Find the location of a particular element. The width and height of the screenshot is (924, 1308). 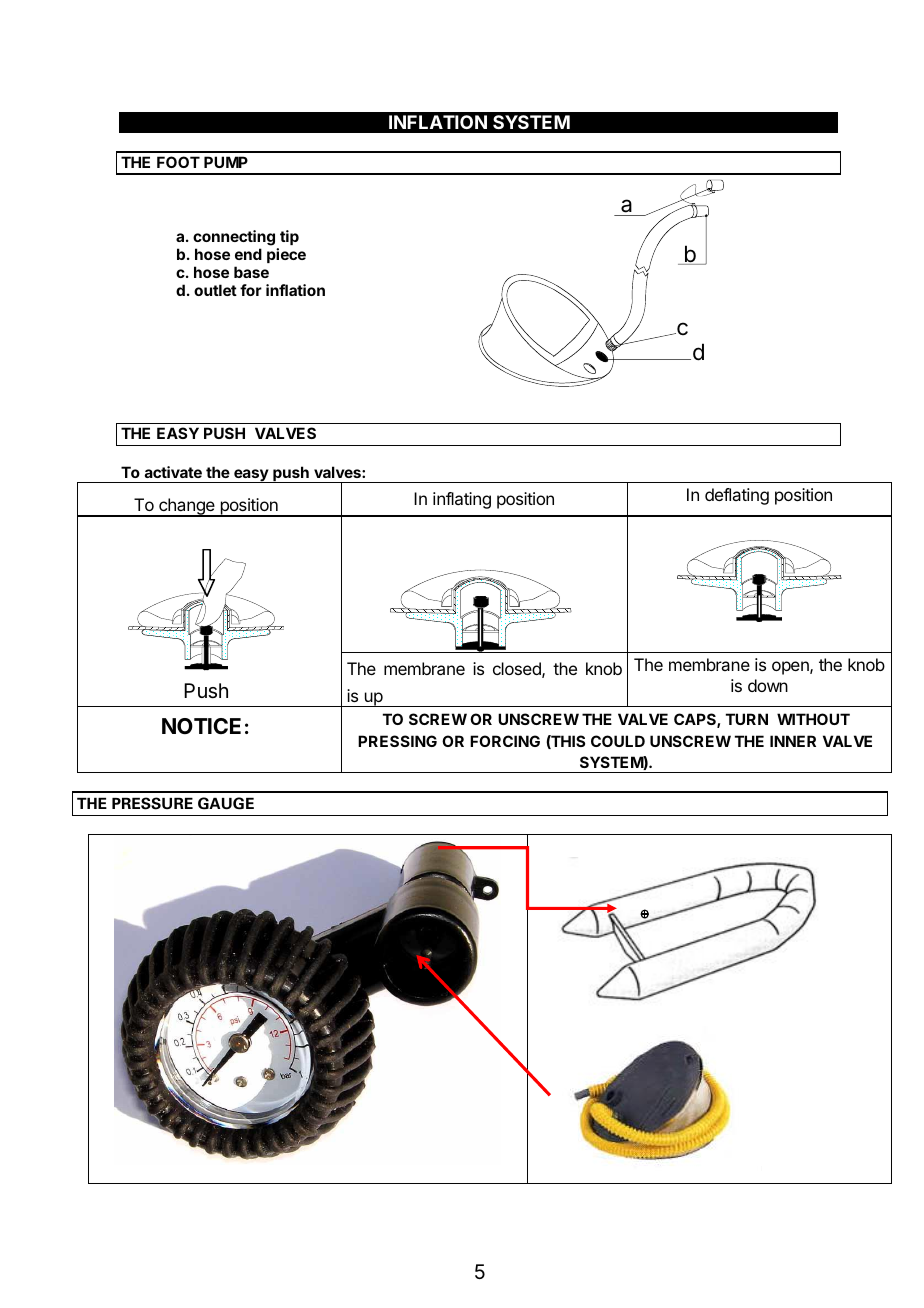

activate is located at coordinates (173, 472).
